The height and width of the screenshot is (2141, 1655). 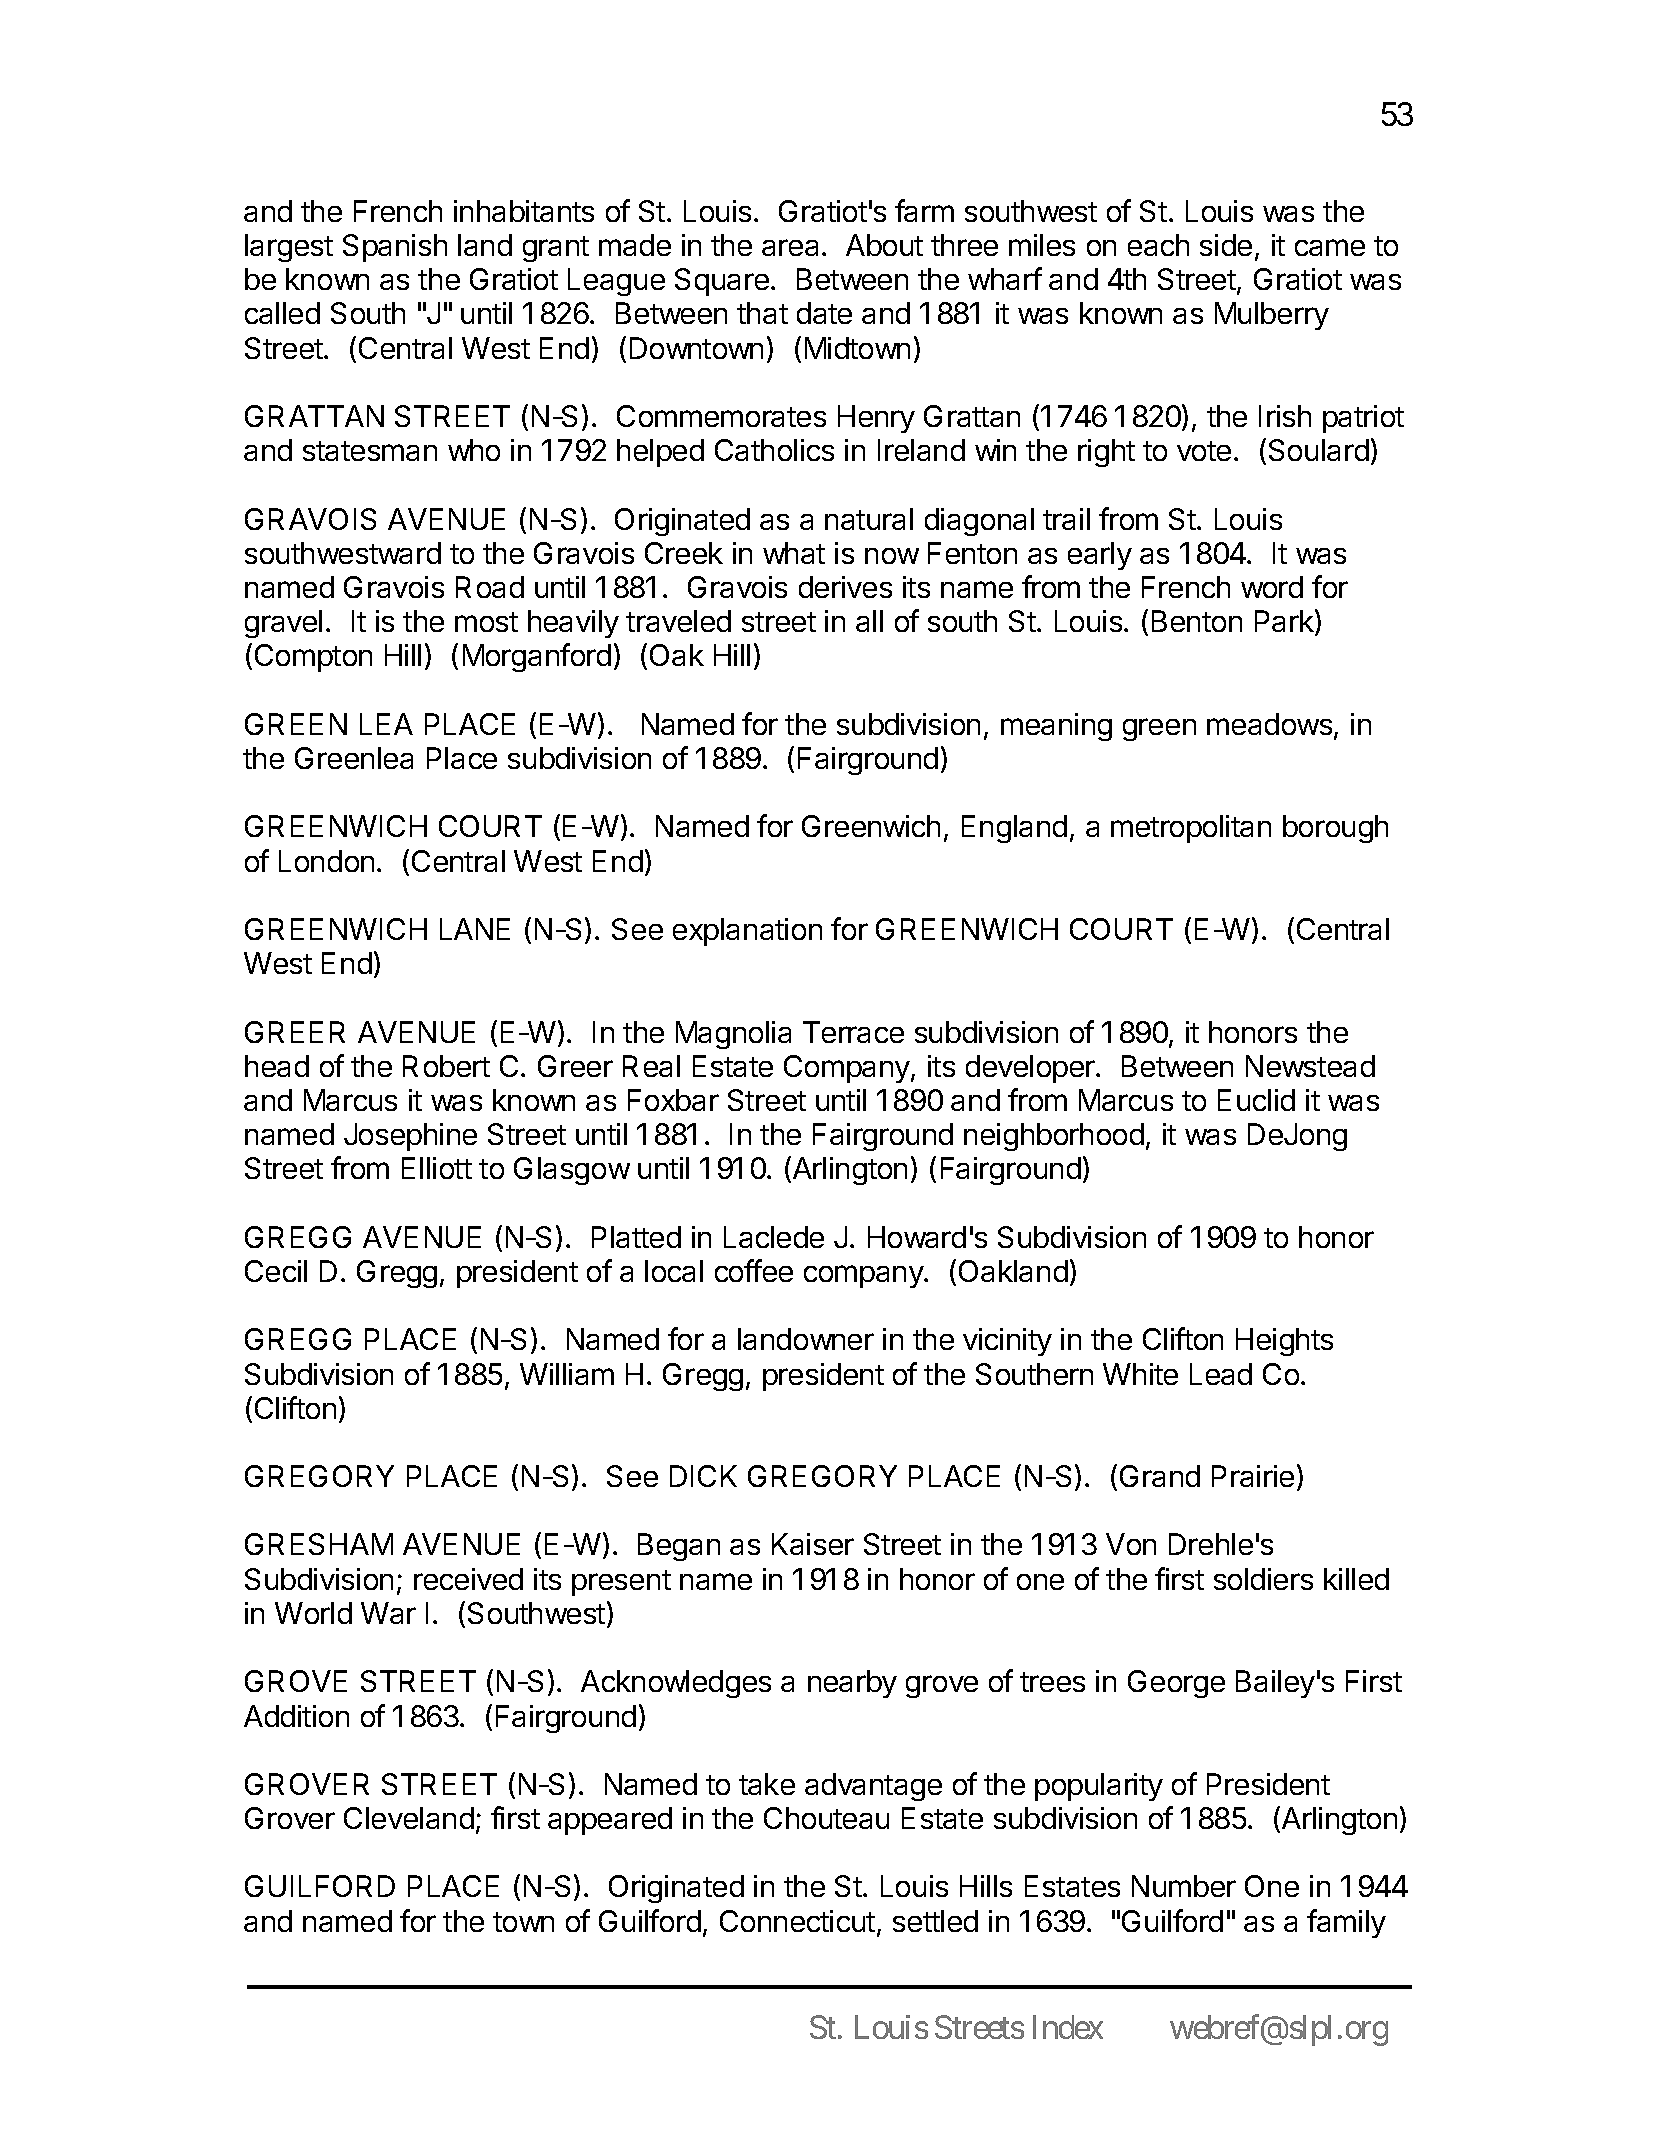 I want to click on each, so click(x=1158, y=245).
